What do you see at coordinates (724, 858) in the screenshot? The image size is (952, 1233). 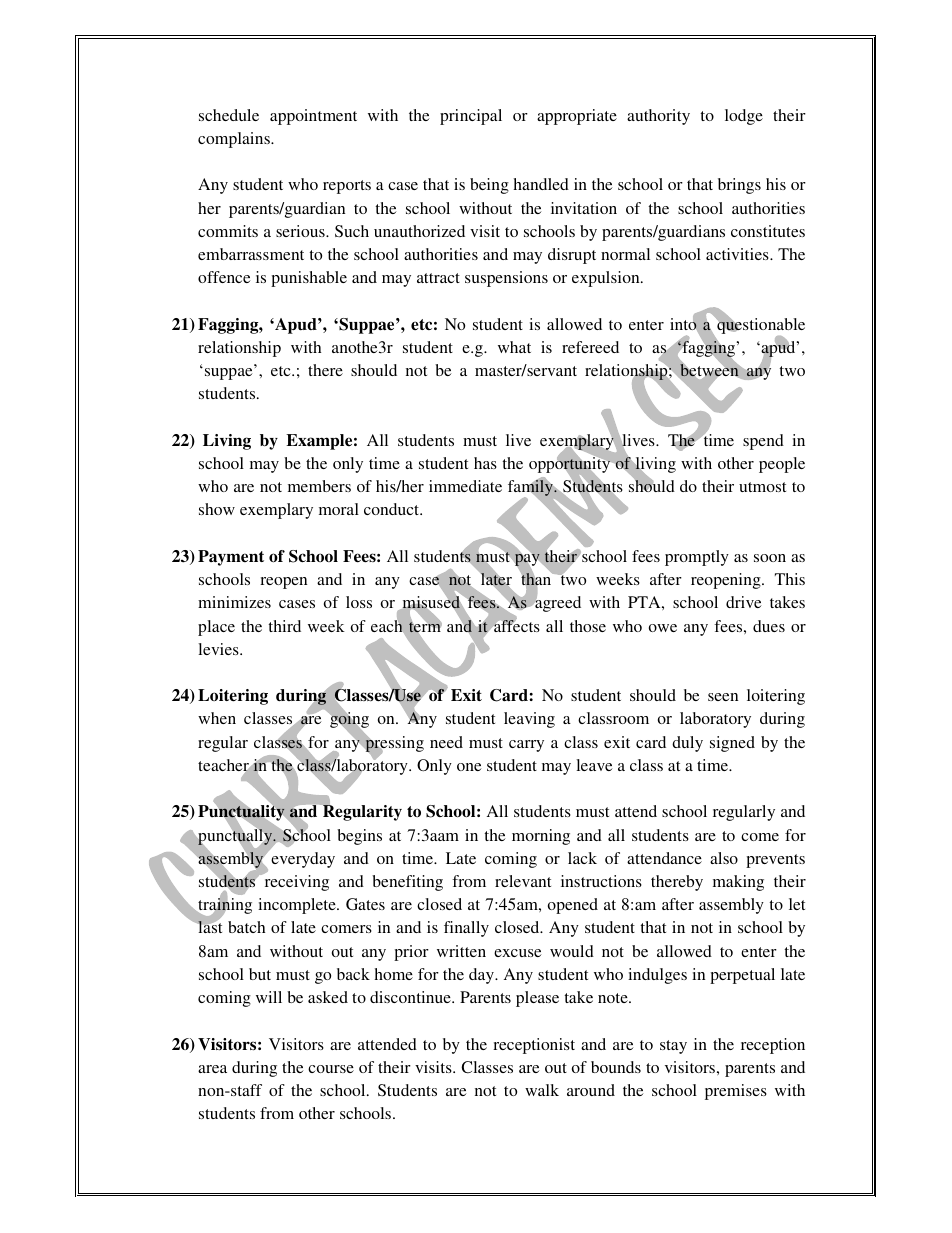 I see `also` at bounding box center [724, 858].
